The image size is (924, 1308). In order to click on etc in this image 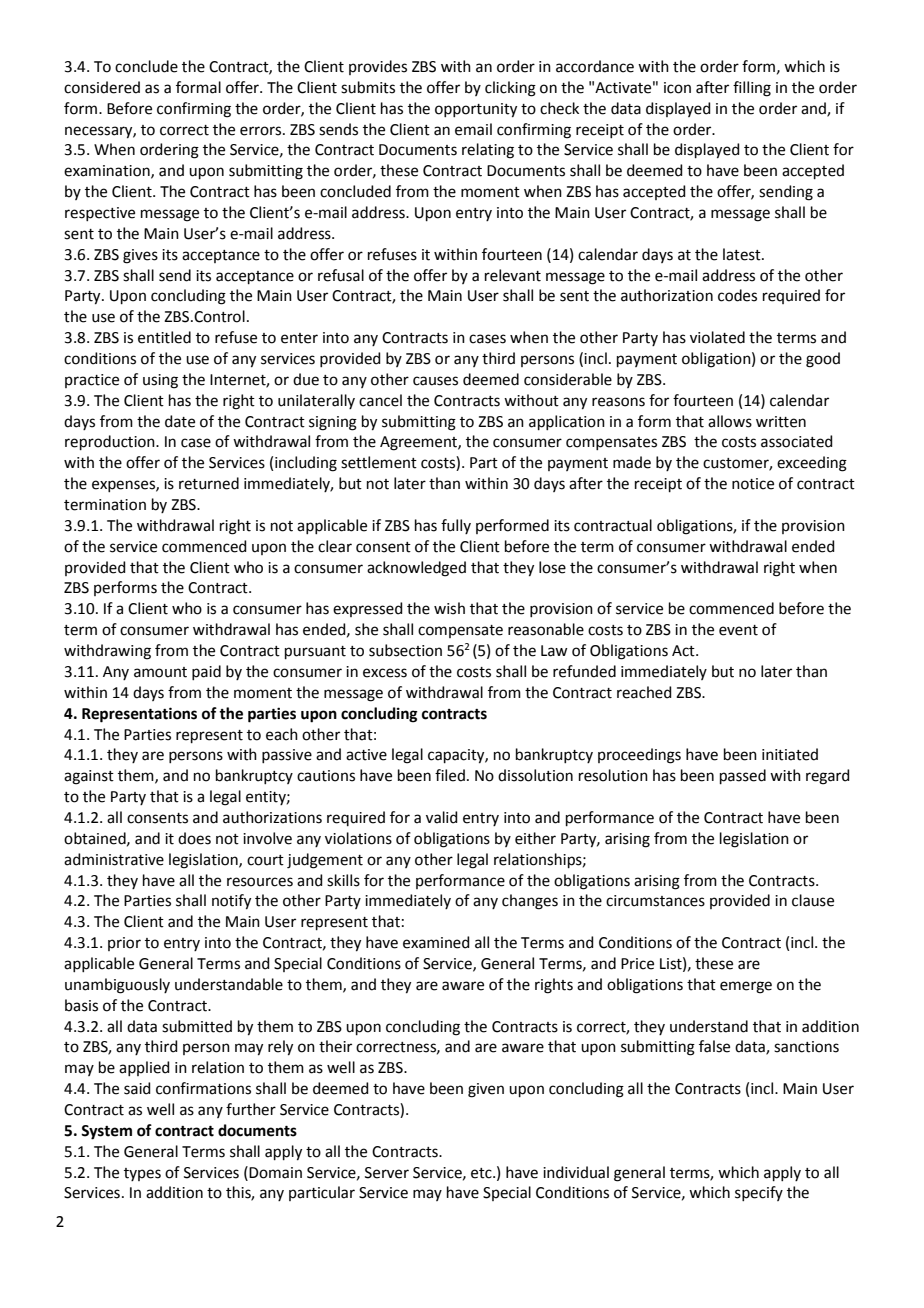, I will do `click(482, 1173)`.
